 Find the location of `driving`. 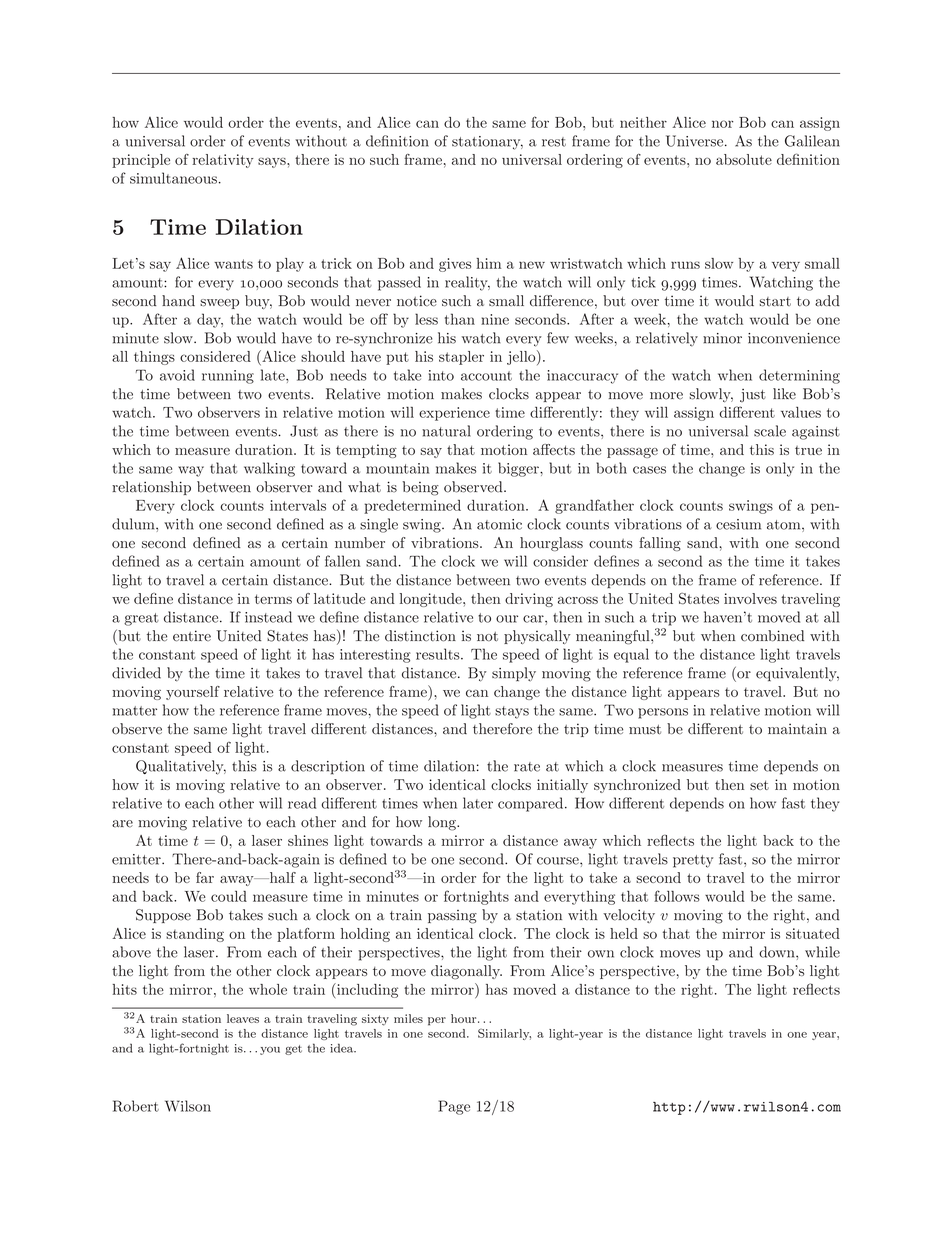

driving is located at coordinates (529, 600).
